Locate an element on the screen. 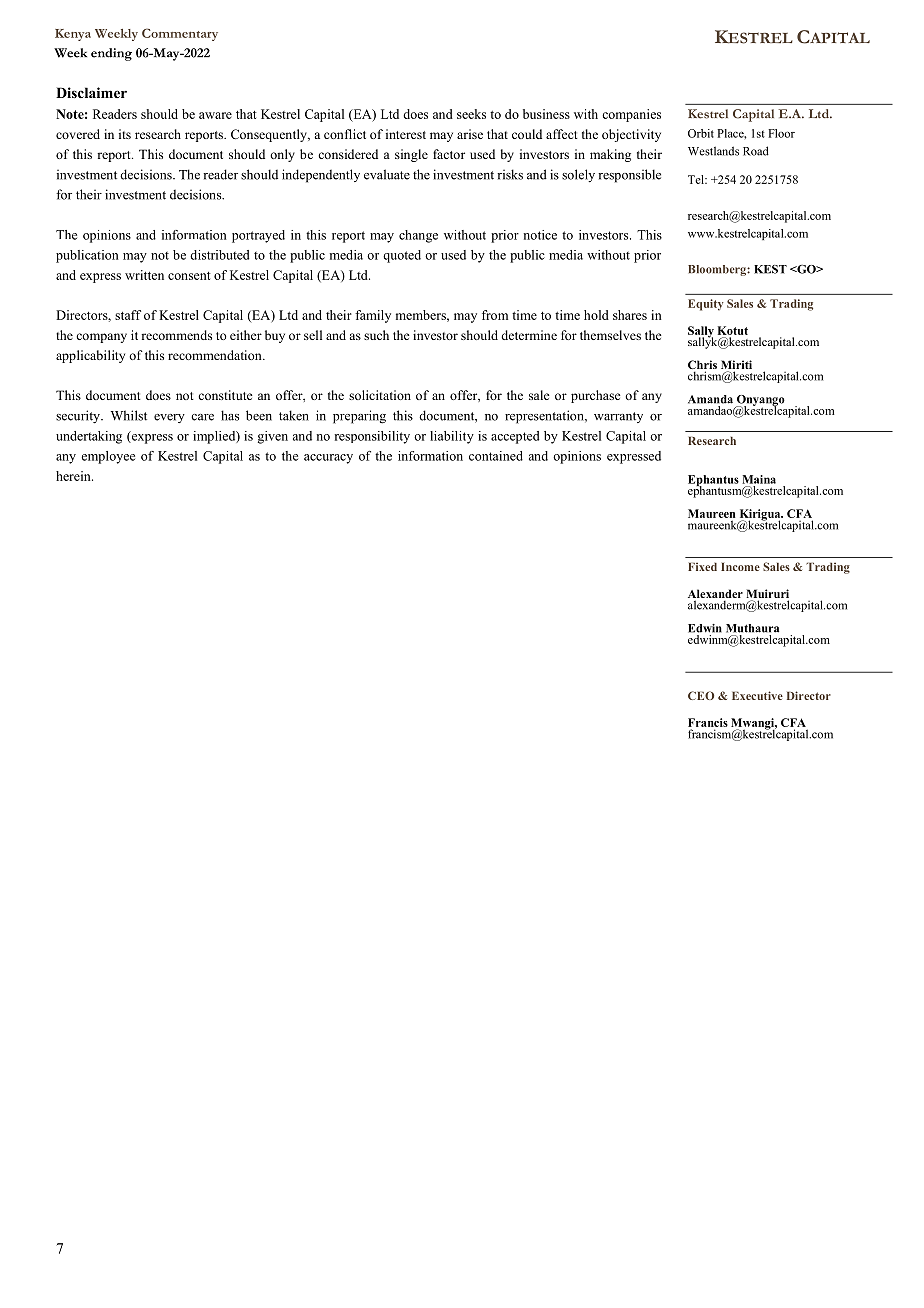  Equity is located at coordinates (705, 305).
